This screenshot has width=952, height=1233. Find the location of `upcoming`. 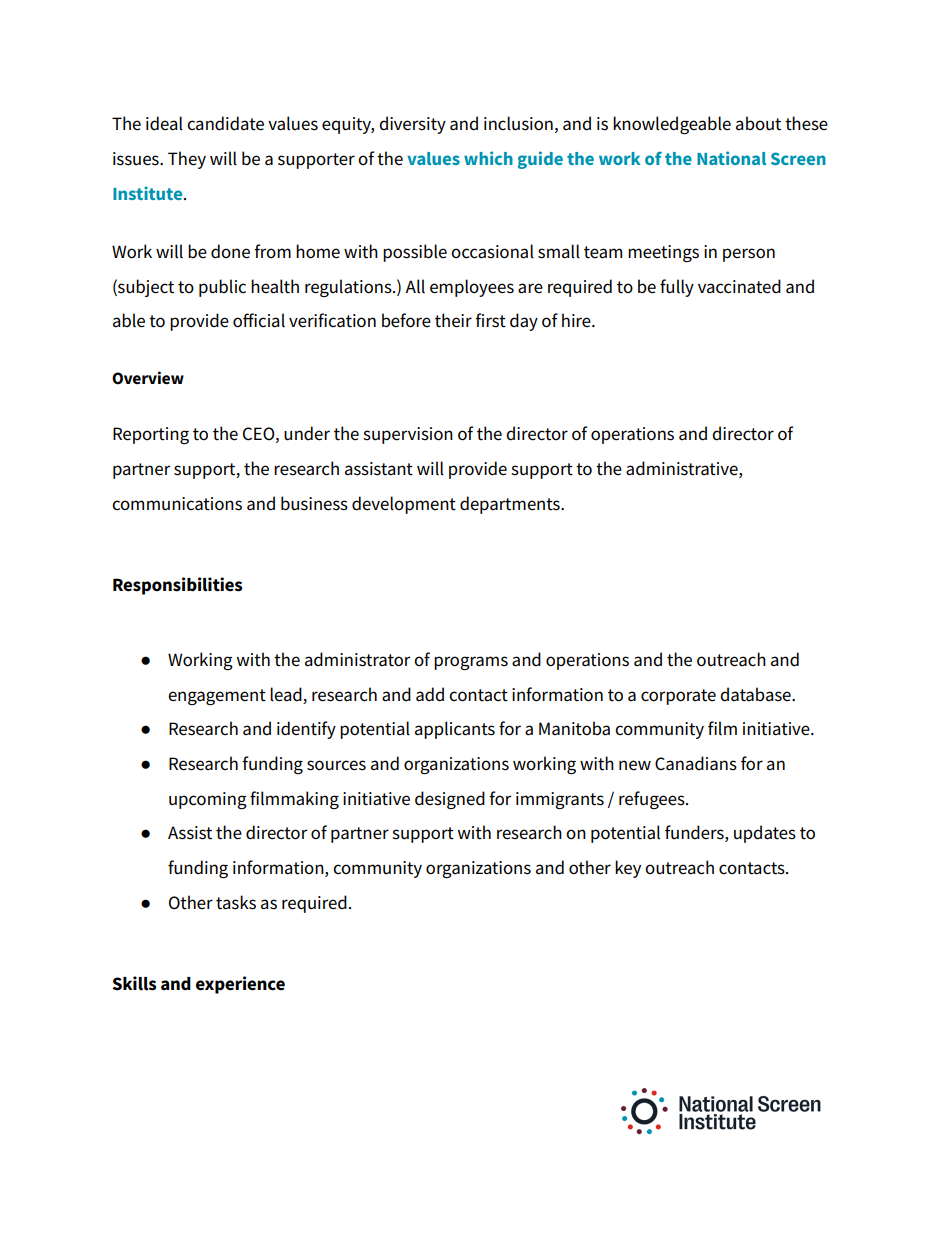

upcoming is located at coordinates (208, 801).
